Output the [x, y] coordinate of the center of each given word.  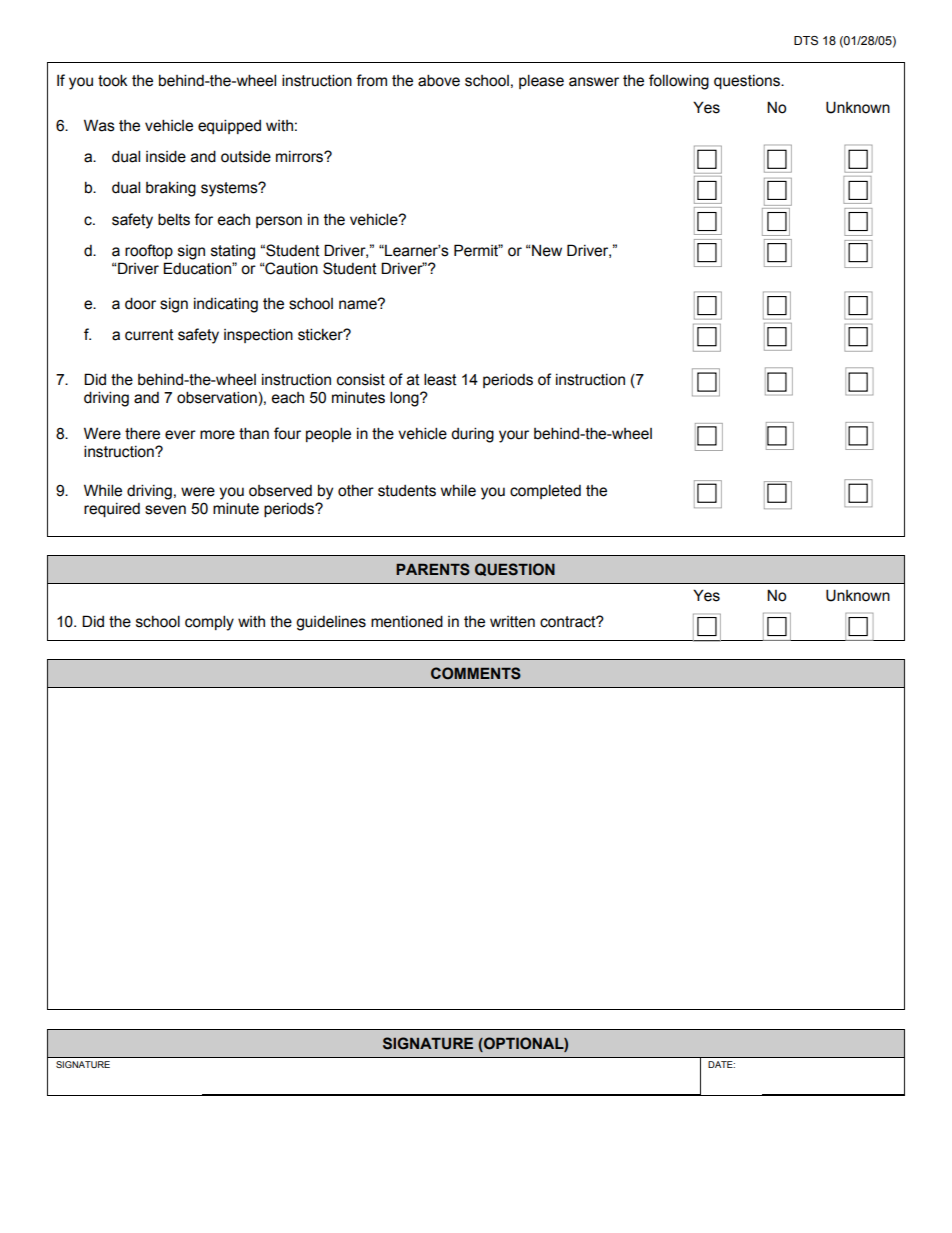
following [679, 82]
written [512, 622]
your [514, 436]
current [149, 335]
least [440, 379]
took [113, 80]
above [439, 80]
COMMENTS [476, 673]
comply [209, 623]
